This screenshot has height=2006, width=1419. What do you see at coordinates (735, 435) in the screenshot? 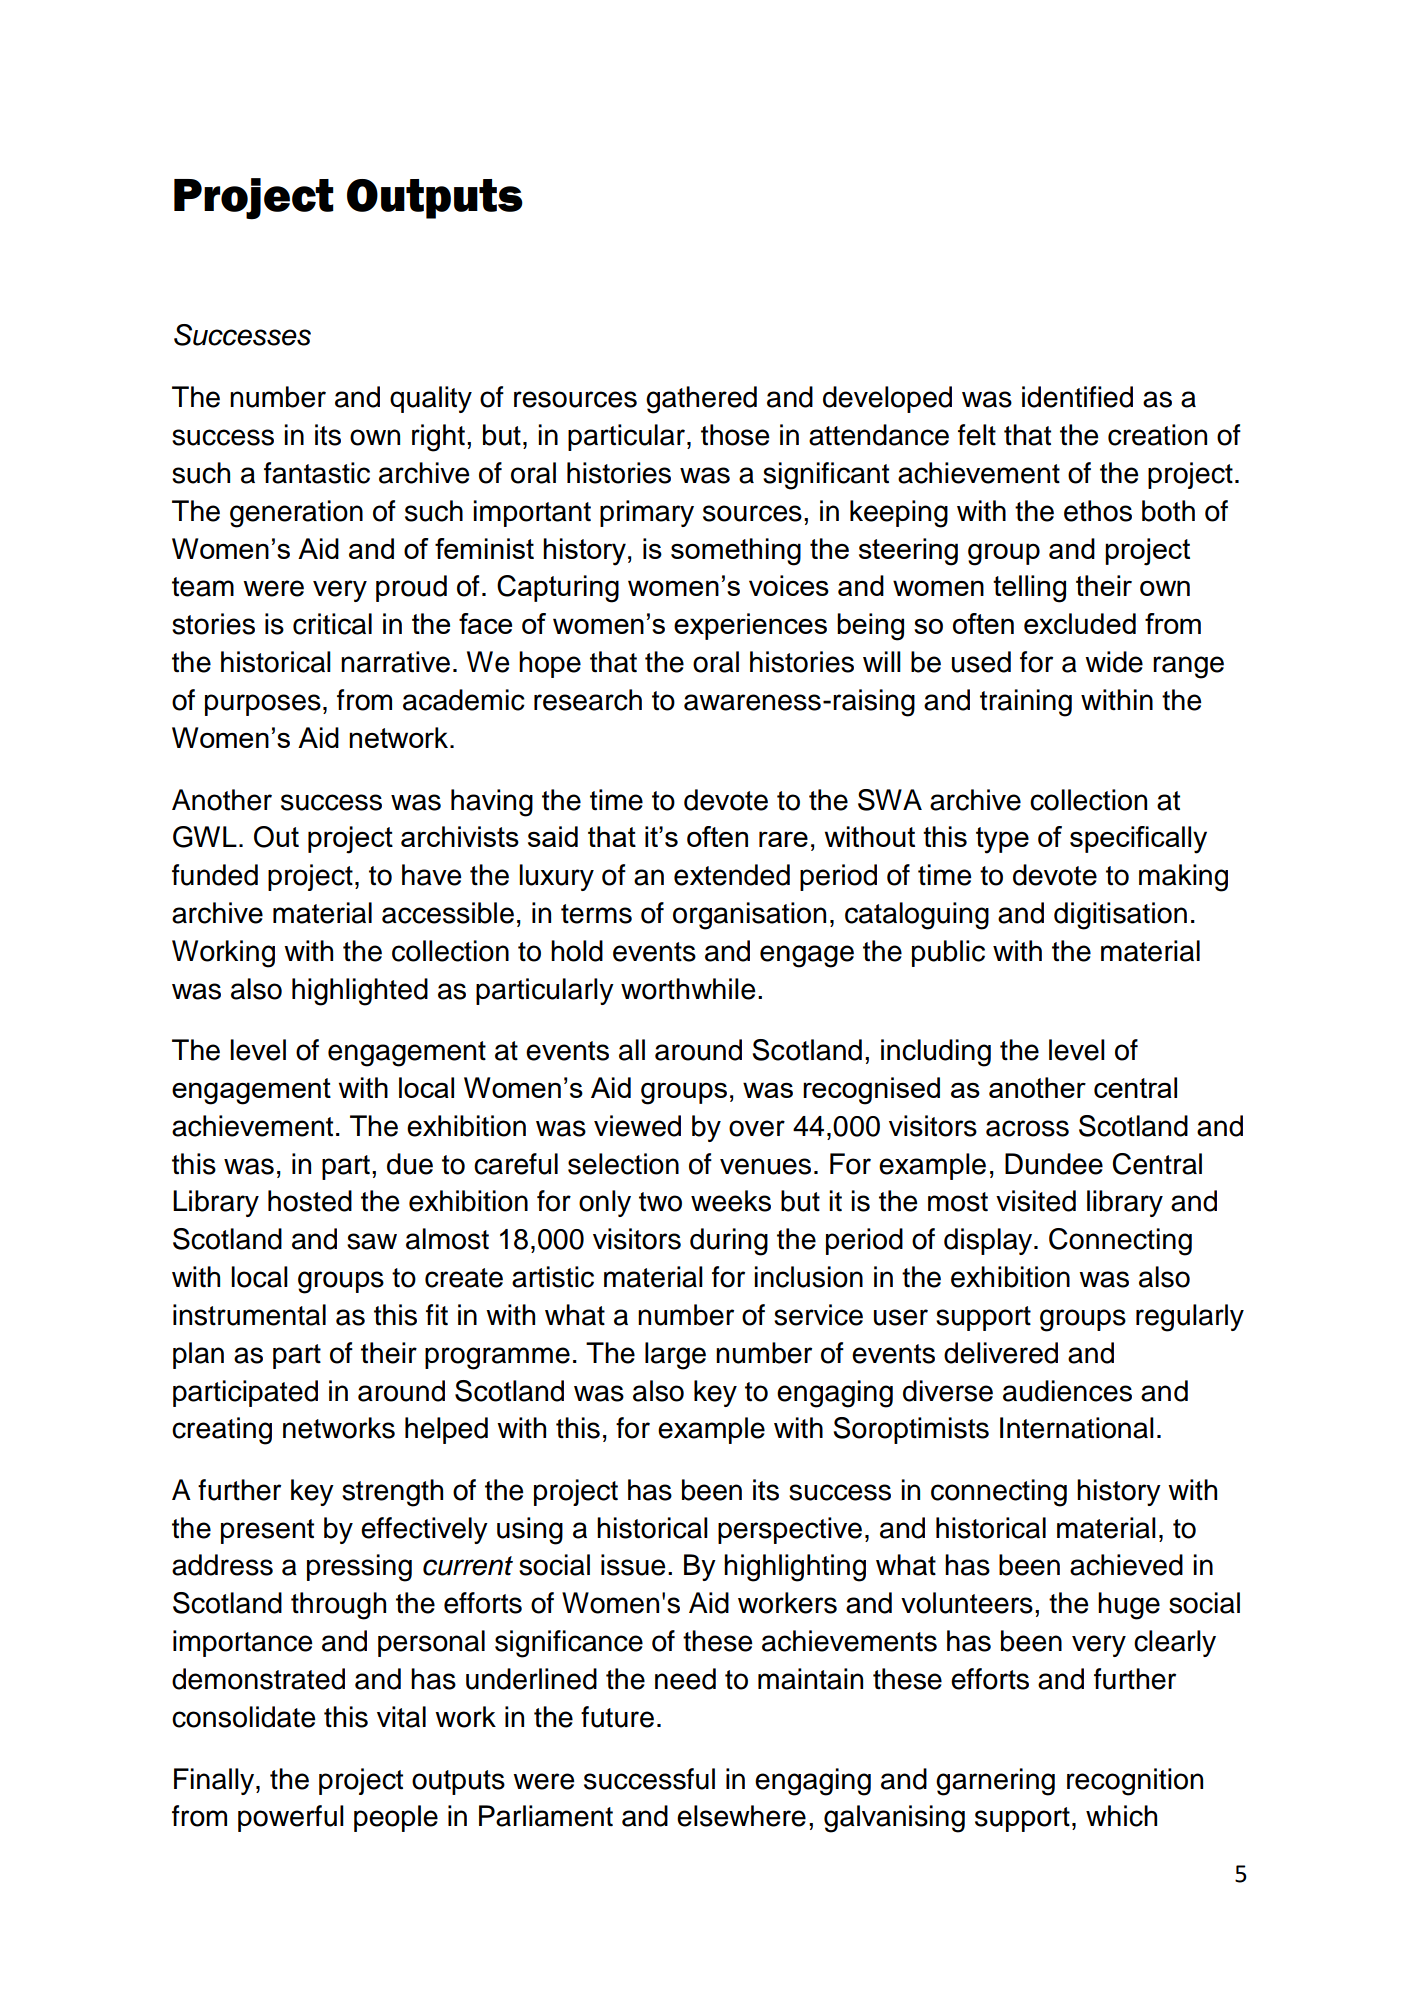
I see `those` at bounding box center [735, 435].
